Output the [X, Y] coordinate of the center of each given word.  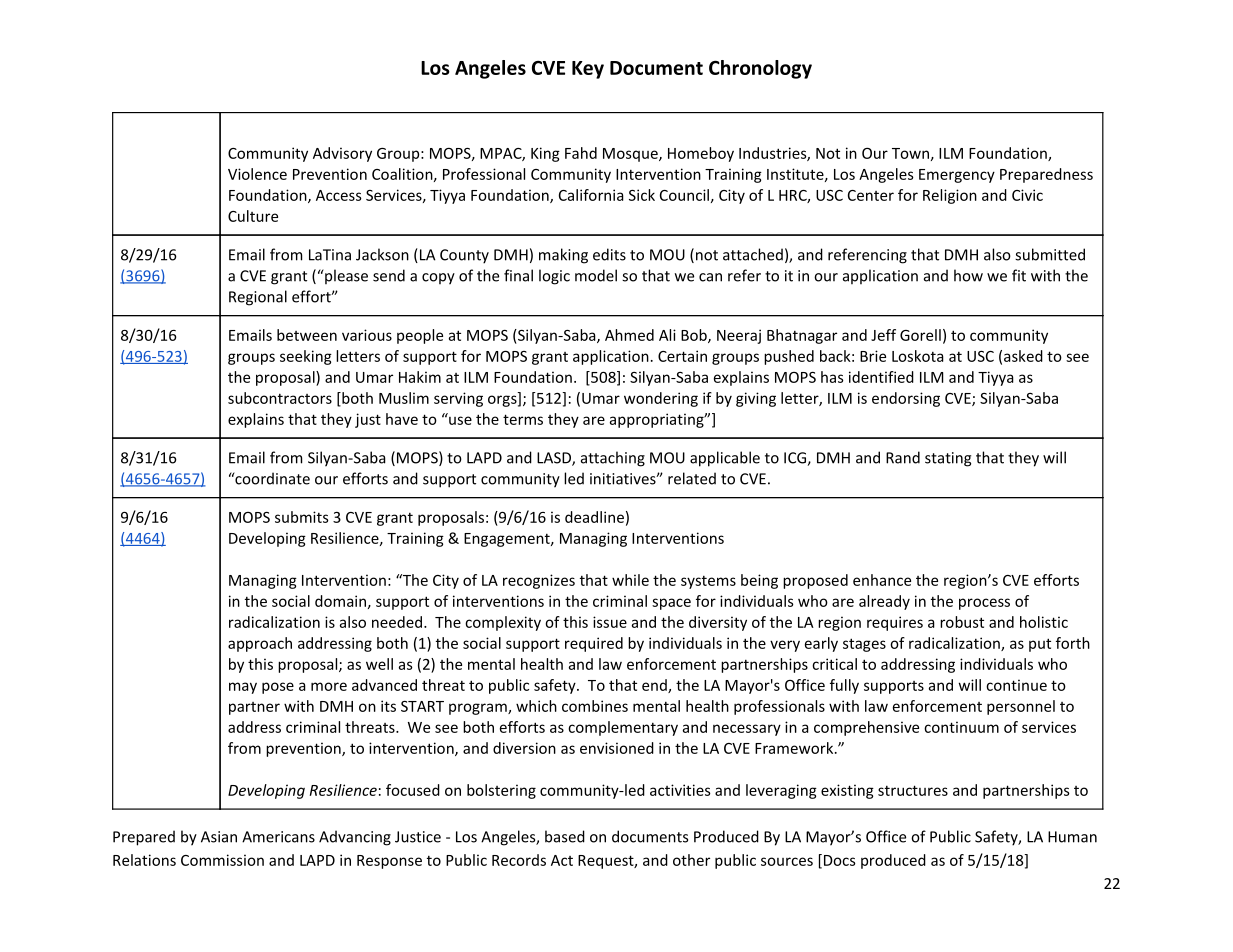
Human [1072, 837]
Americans [278, 837]
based [565, 836]
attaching [613, 459]
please [345, 276]
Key [588, 70]
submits [302, 517]
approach [260, 644]
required [594, 644]
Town [910, 153]
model [596, 275]
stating [948, 459]
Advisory [342, 154]
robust [962, 622]
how [968, 275]
